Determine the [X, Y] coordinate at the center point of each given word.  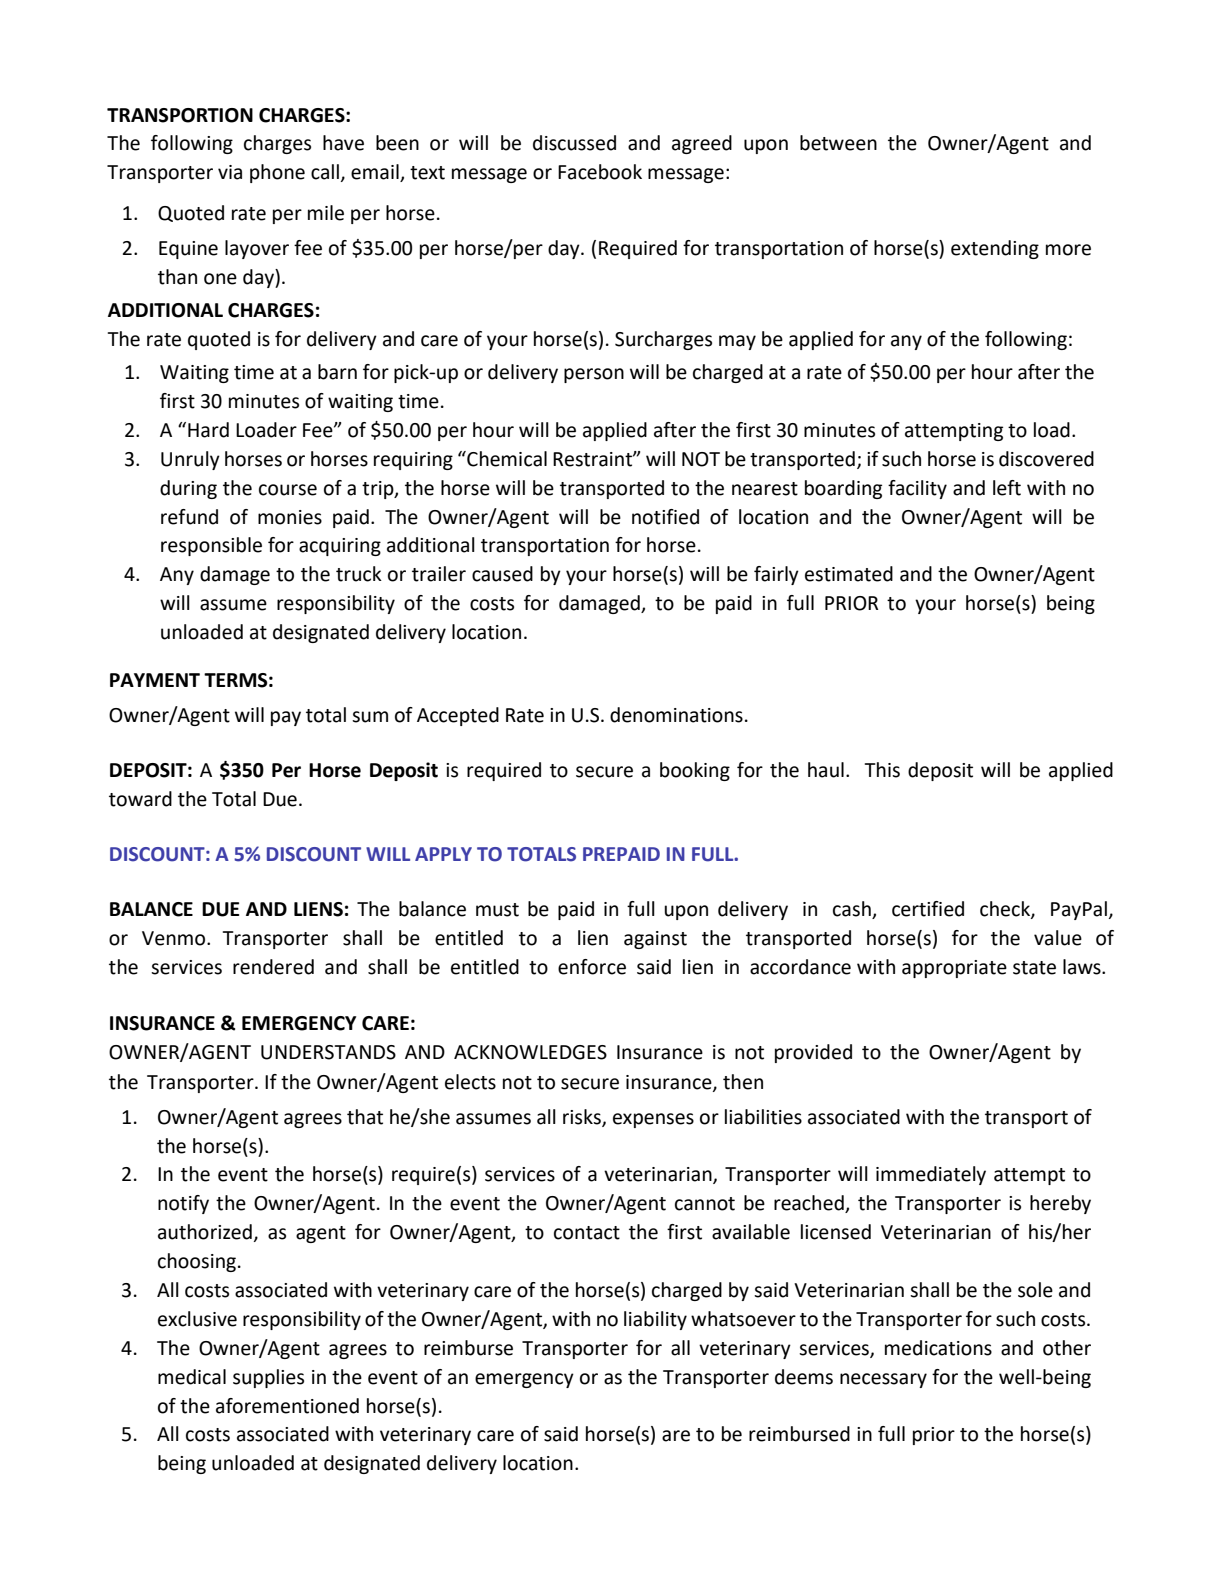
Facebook [600, 172]
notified [665, 517]
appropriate [954, 969]
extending [995, 249]
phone [277, 173]
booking [695, 771]
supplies [268, 1378]
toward [140, 799]
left [1007, 488]
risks [583, 1117]
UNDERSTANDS [328, 1052]
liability [655, 1320]
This [882, 770]
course [288, 490]
